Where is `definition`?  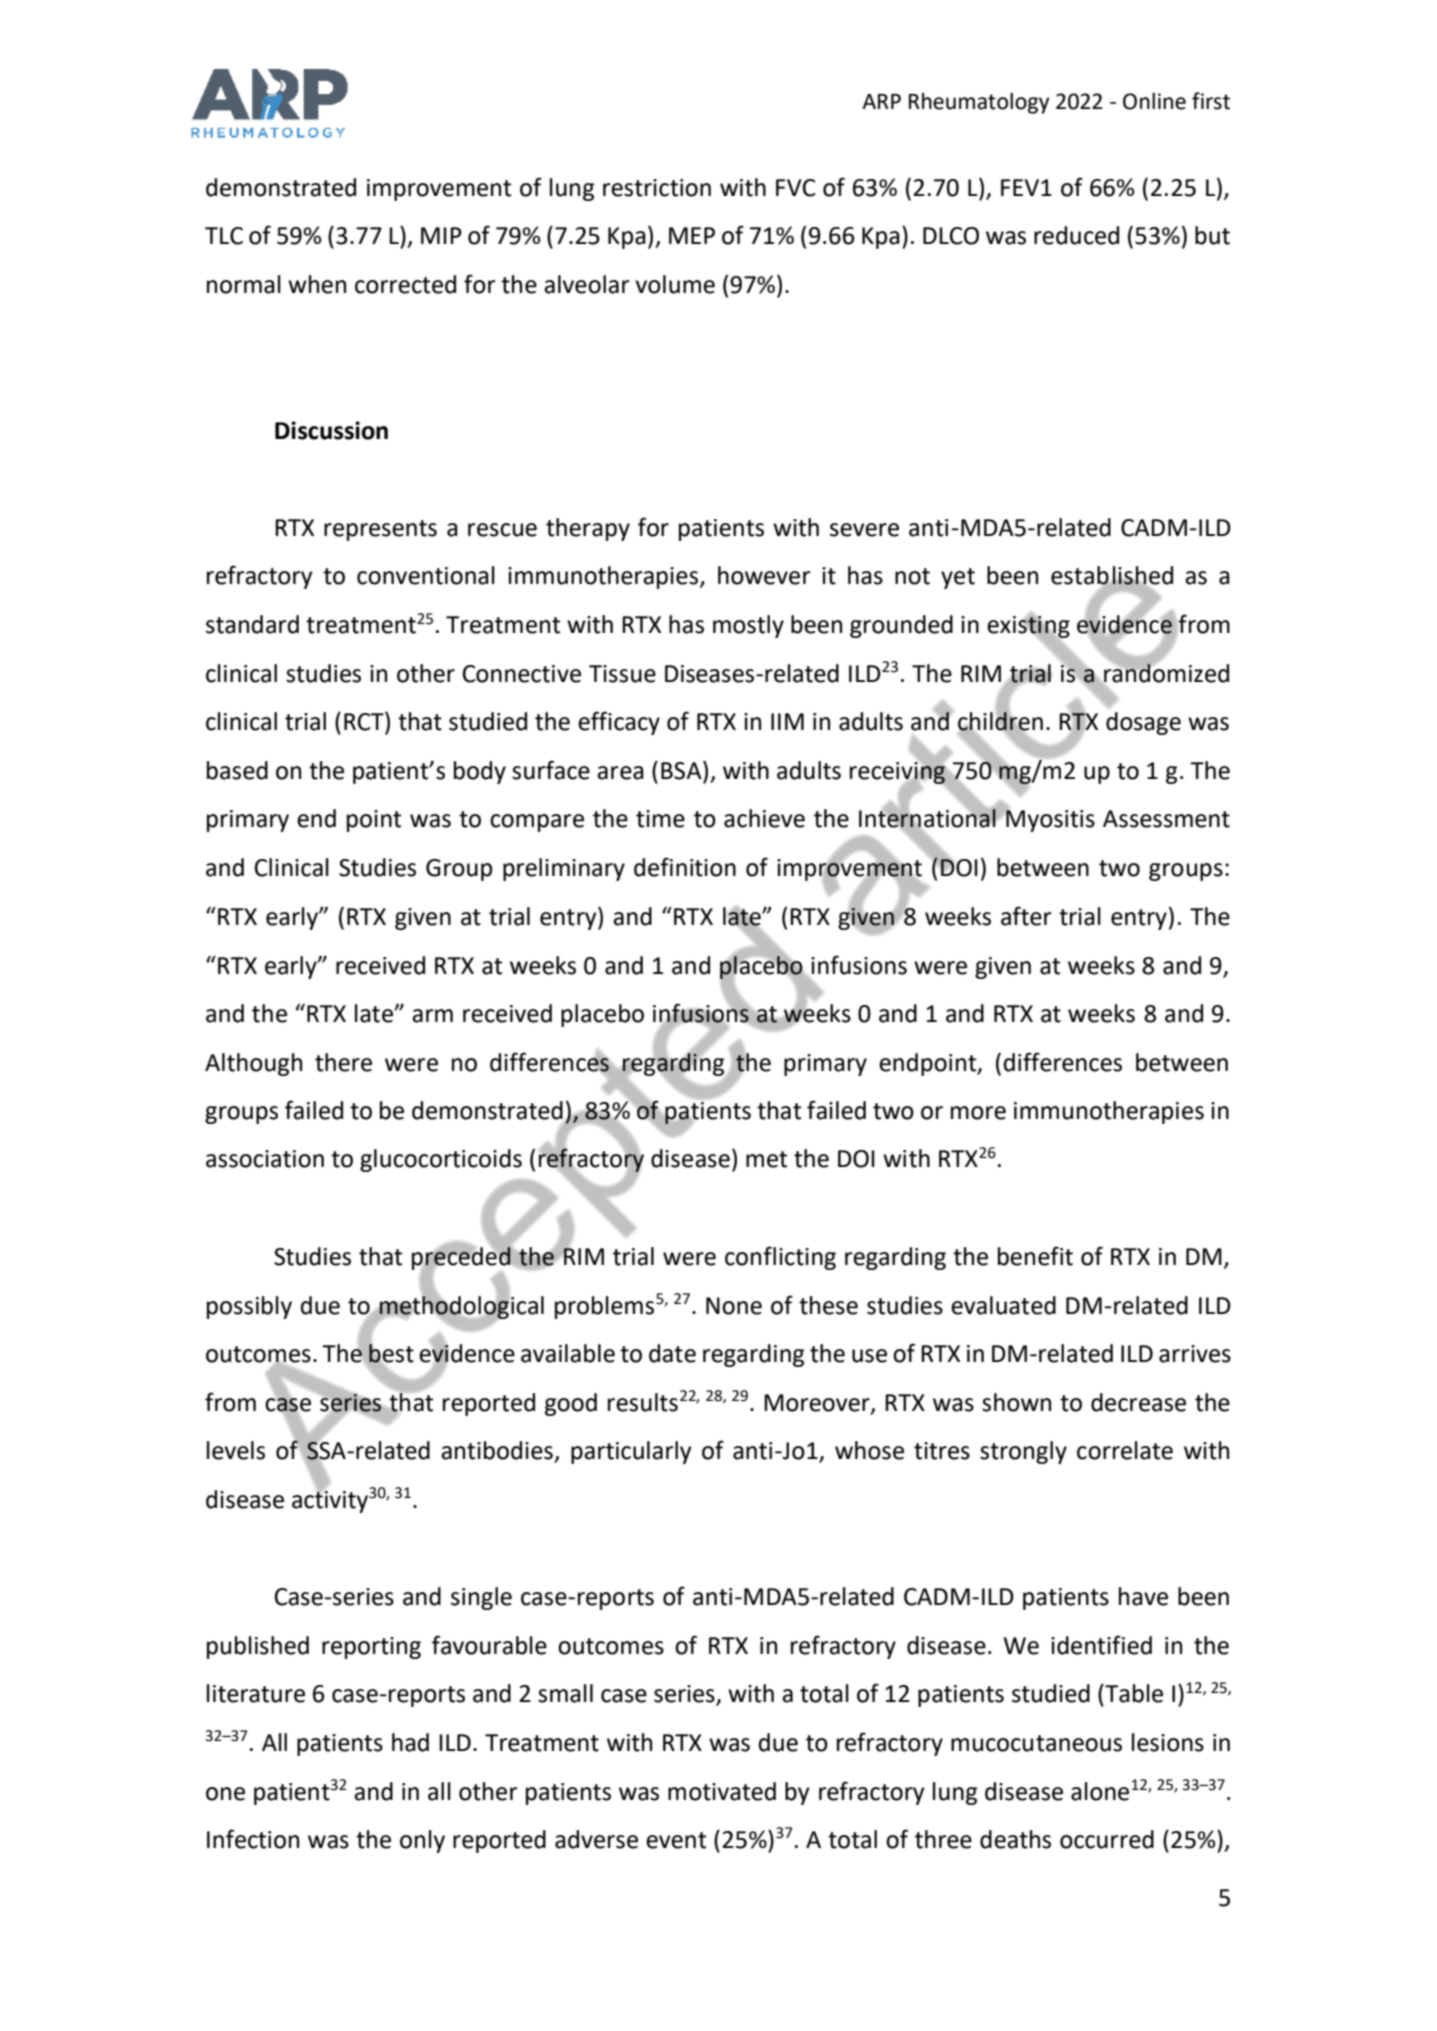 definition is located at coordinates (685, 867).
